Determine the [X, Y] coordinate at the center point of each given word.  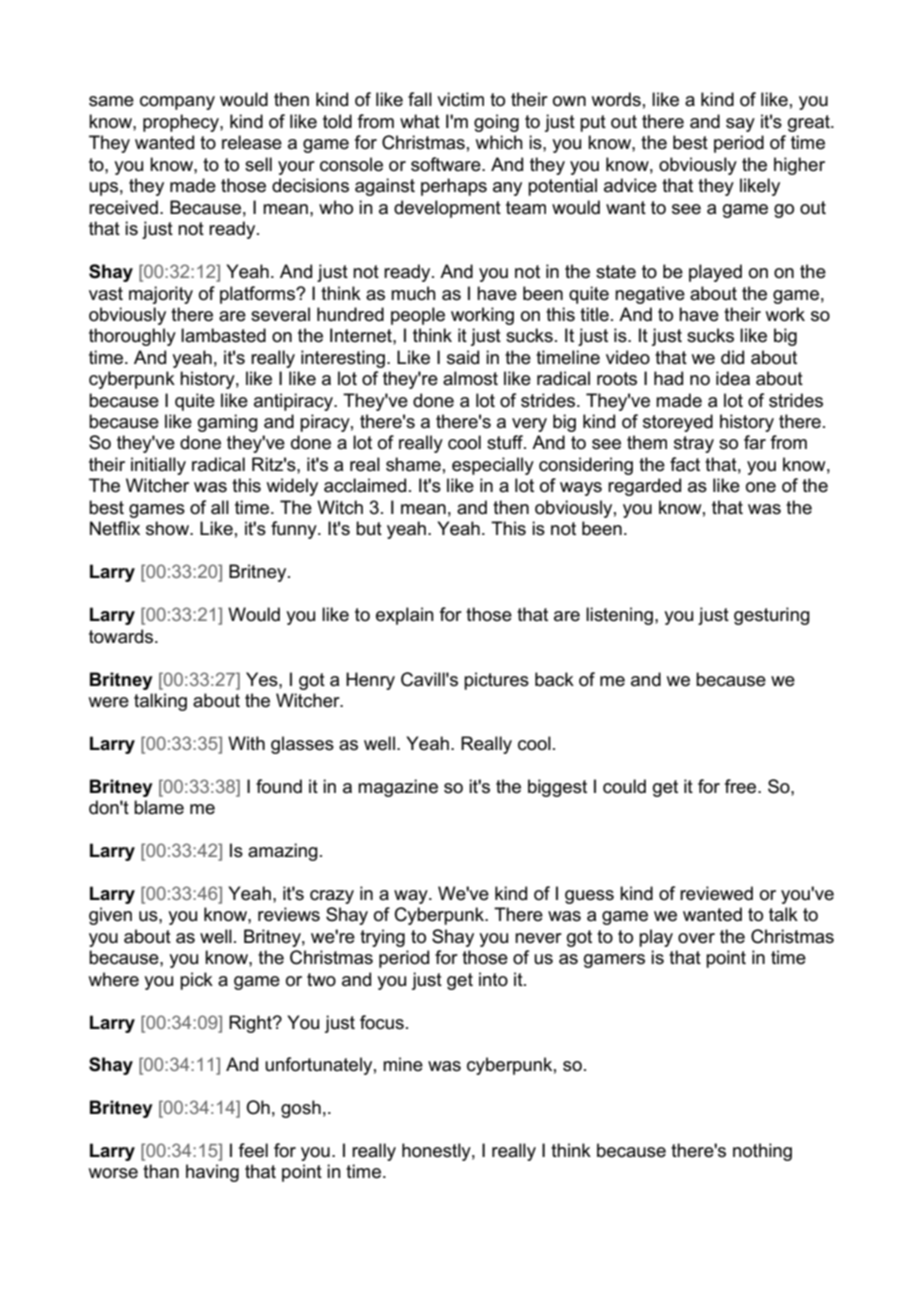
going [496, 123]
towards [122, 636]
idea [733, 378]
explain [405, 616]
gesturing [772, 616]
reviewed [716, 893]
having [212, 1173]
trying [382, 938]
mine [403, 1064]
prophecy [182, 123]
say [740, 125]
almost [470, 378]
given [110, 916]
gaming [228, 423]
